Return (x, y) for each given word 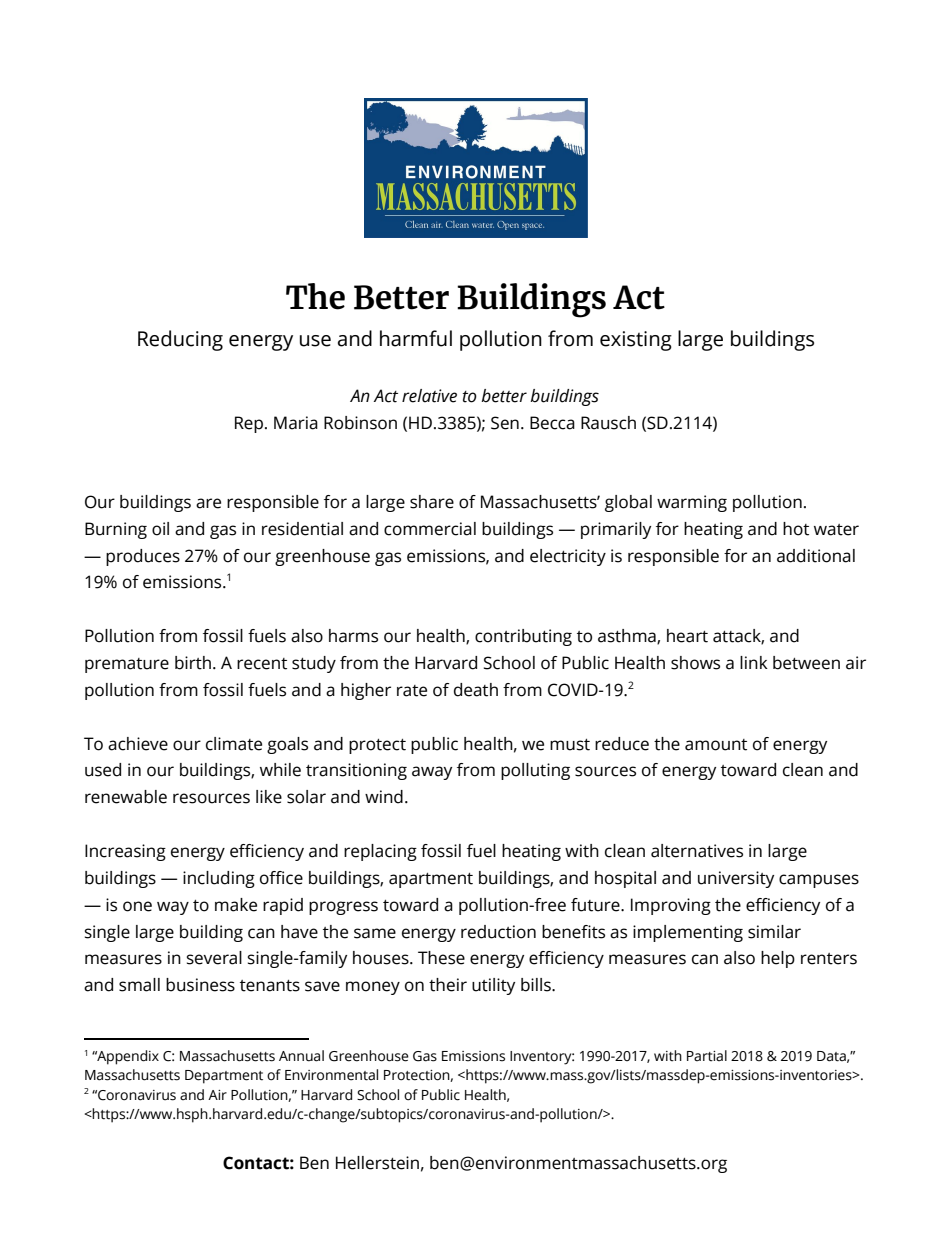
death (476, 690)
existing (636, 341)
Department (224, 1077)
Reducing (180, 340)
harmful (416, 338)
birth (193, 663)
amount (716, 745)
